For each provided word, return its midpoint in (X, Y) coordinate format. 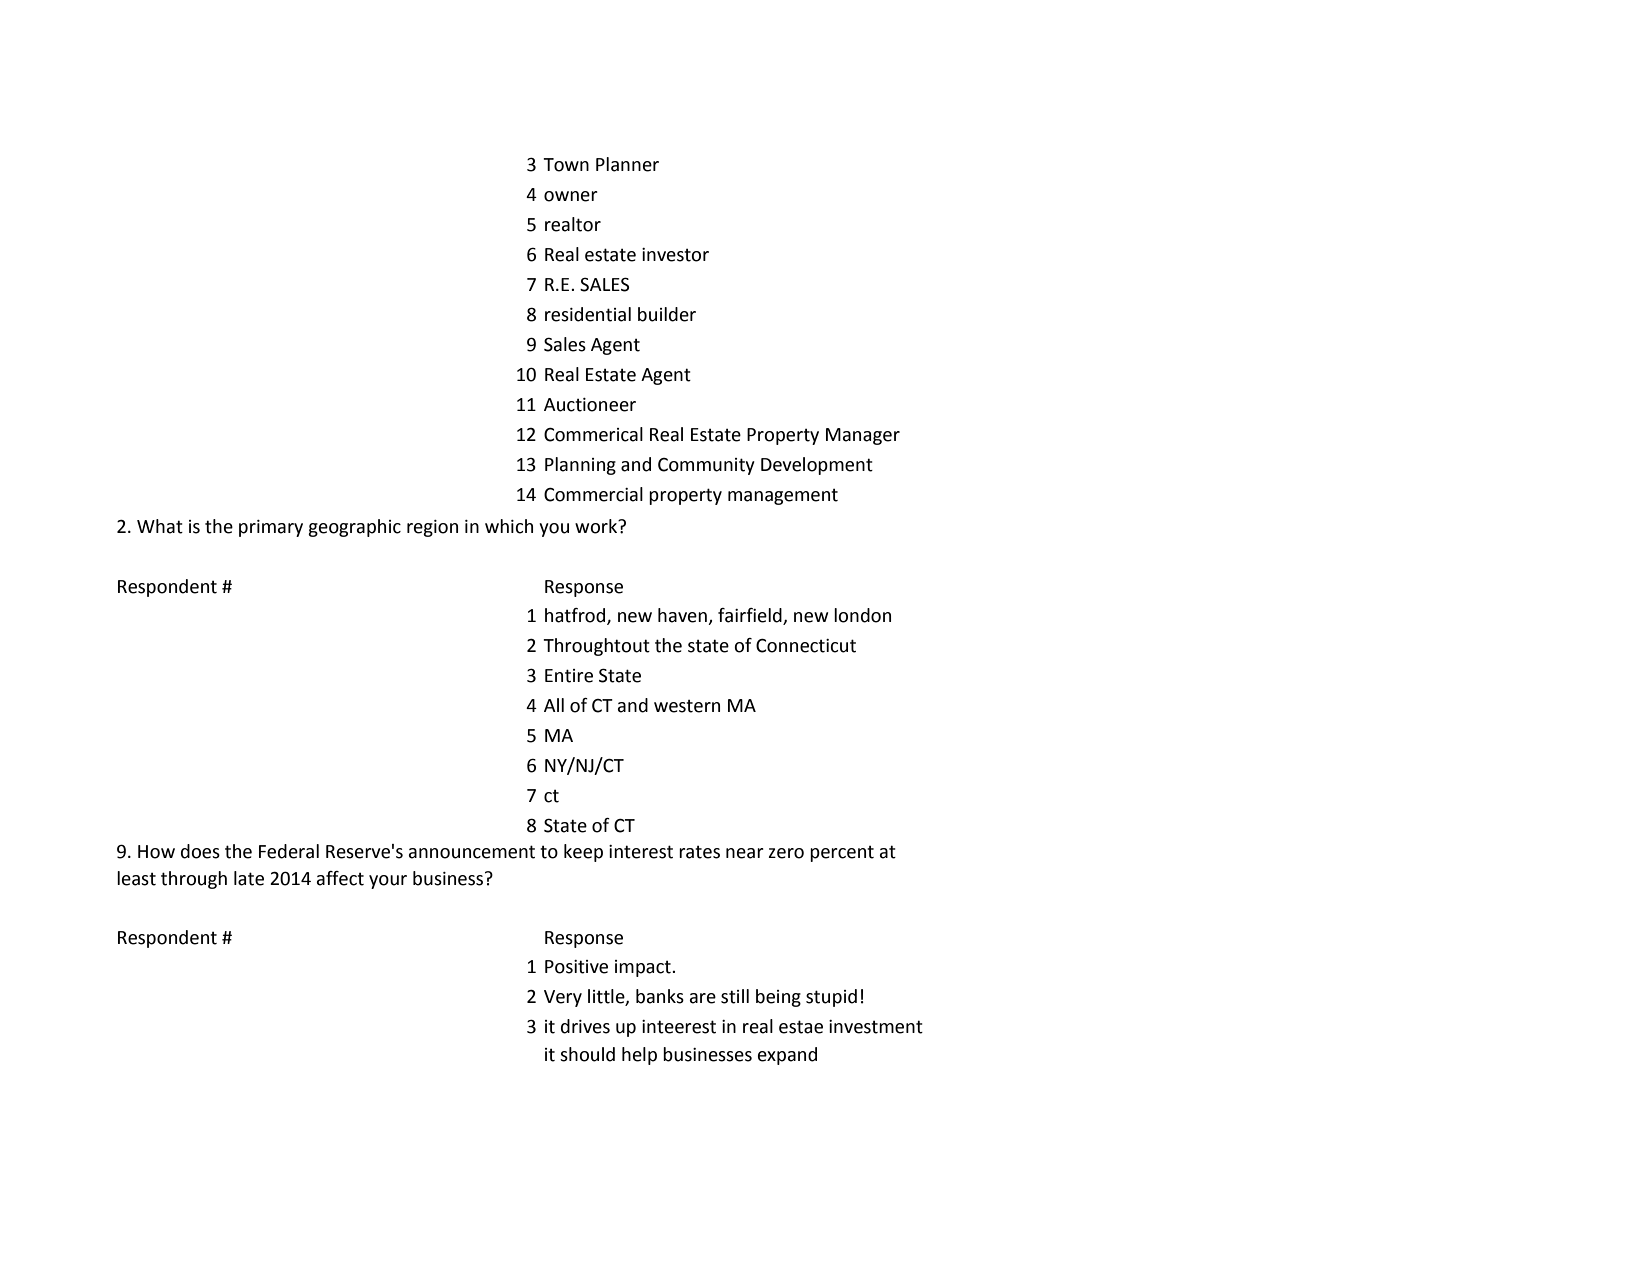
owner (571, 196)
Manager (863, 436)
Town (566, 165)
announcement (472, 852)
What (160, 526)
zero (786, 853)
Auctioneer (590, 405)
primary (271, 528)
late (249, 878)
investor (675, 255)
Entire (569, 676)
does (200, 851)
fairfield (750, 615)
